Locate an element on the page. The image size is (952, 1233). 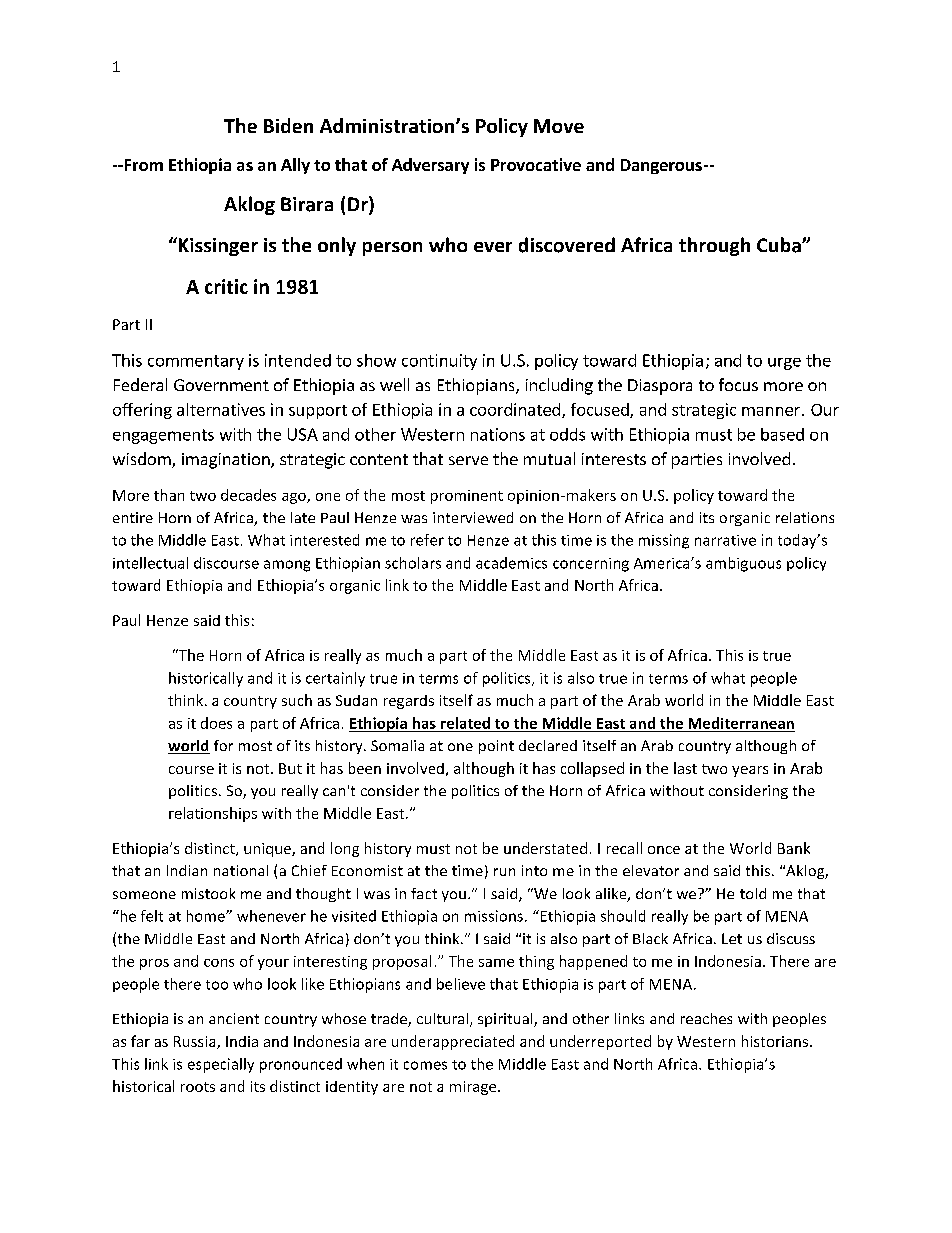
academics is located at coordinates (511, 563).
